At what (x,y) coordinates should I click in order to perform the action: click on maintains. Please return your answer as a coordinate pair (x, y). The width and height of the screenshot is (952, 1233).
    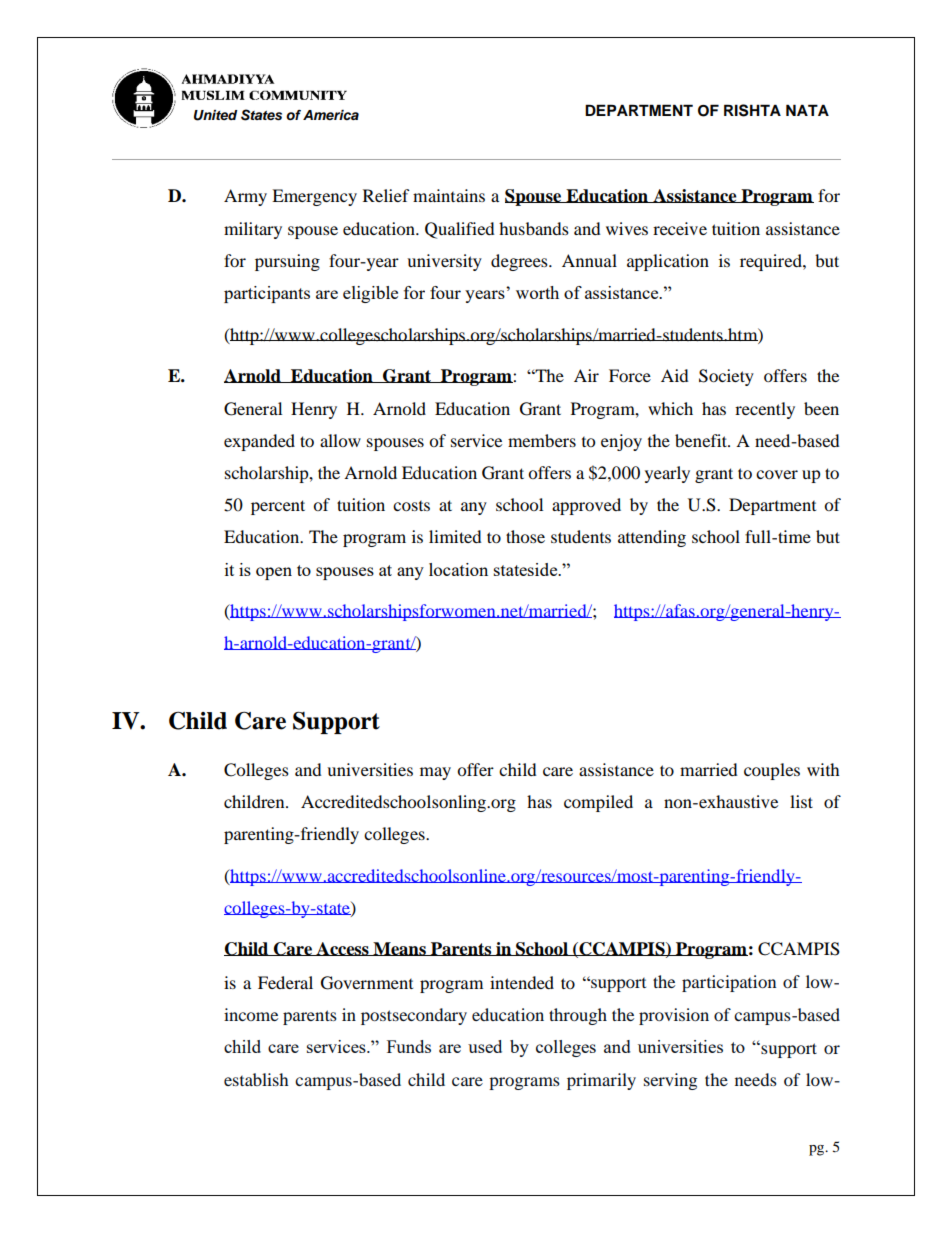
    Looking at the image, I should click on (449, 195).
